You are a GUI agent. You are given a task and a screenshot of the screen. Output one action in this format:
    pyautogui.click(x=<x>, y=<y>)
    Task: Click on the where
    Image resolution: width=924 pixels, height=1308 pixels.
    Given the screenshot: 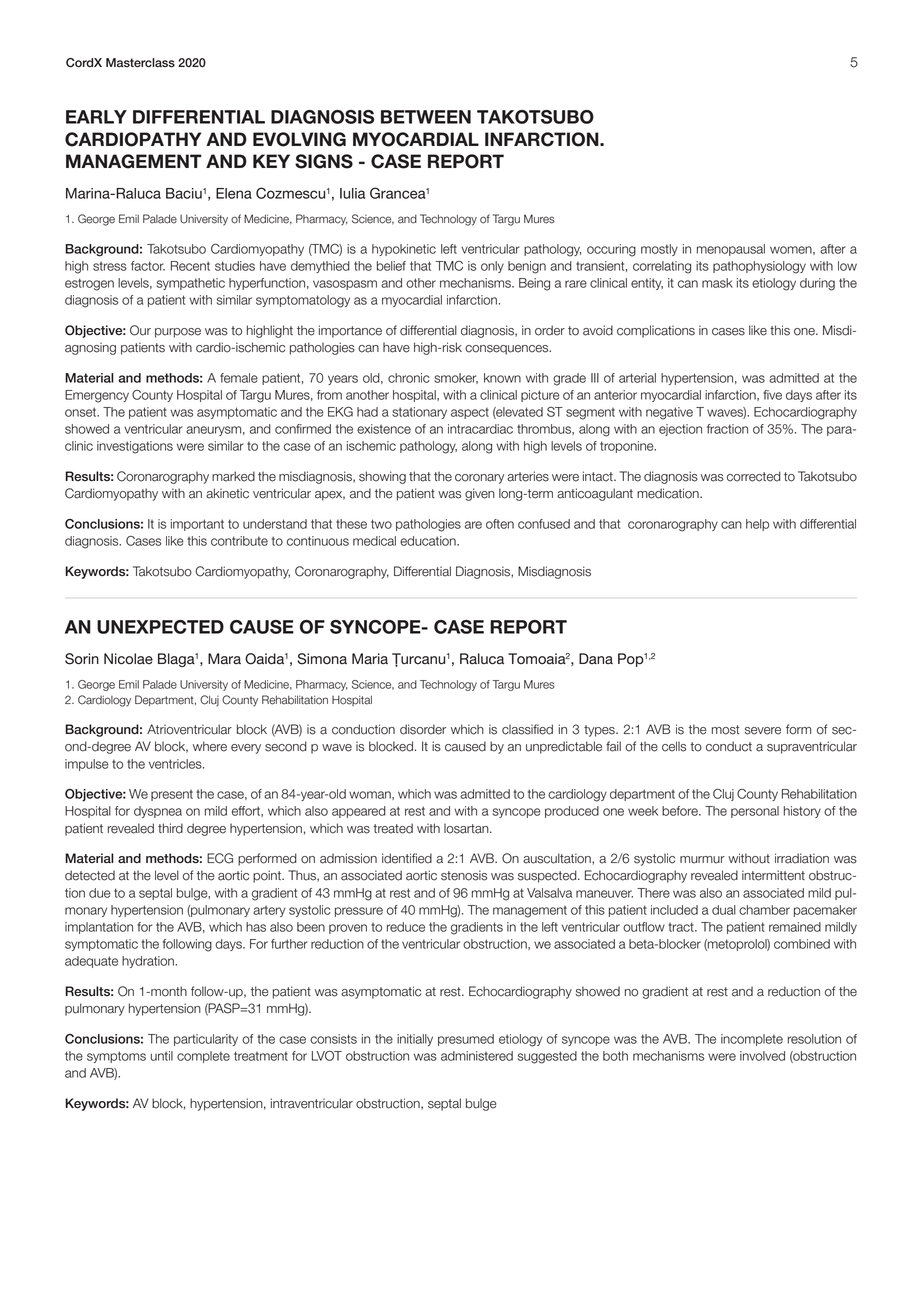 What is the action you would take?
    pyautogui.click(x=210, y=746)
